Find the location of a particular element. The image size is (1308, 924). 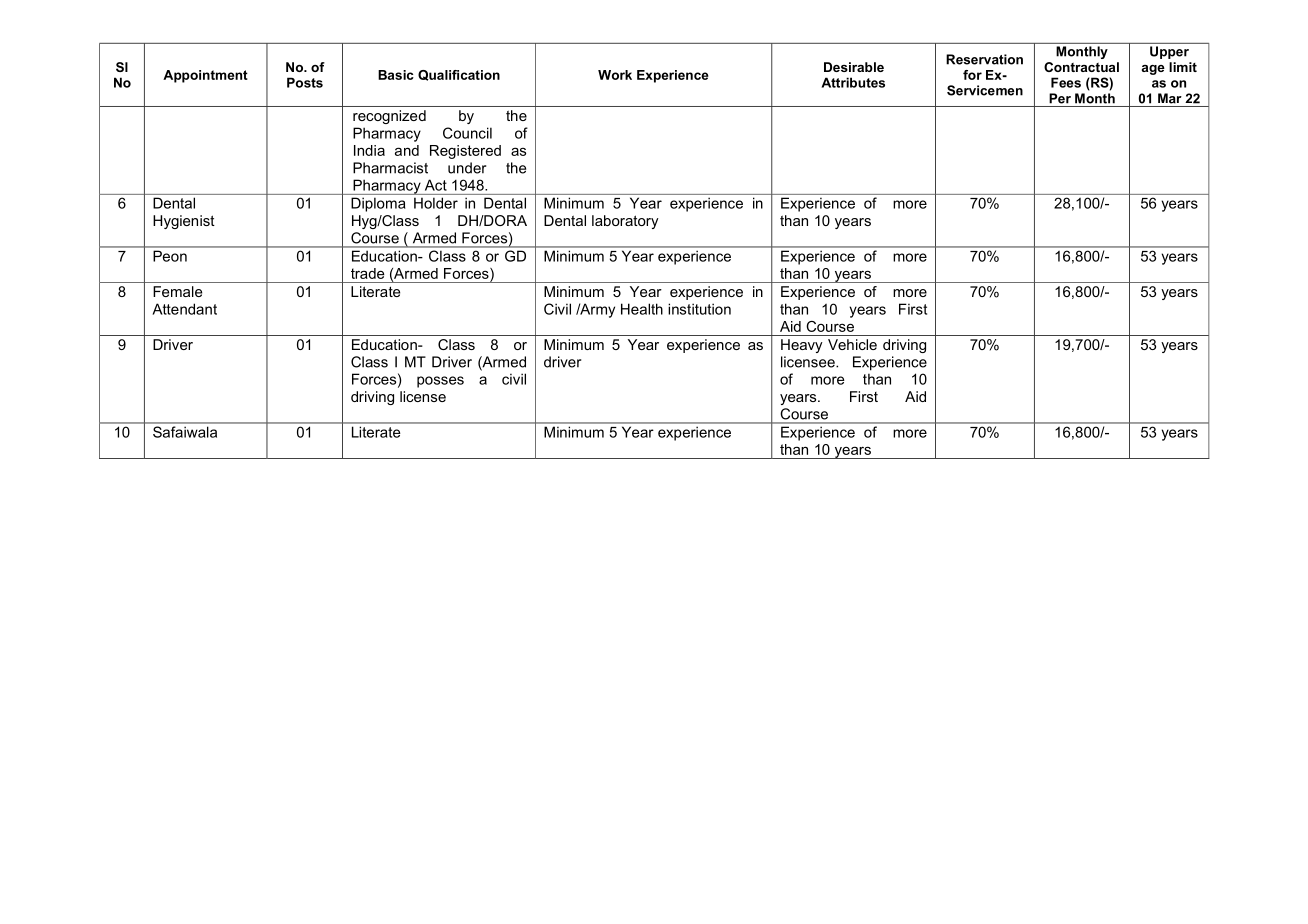

Hygienist is located at coordinates (184, 222).
